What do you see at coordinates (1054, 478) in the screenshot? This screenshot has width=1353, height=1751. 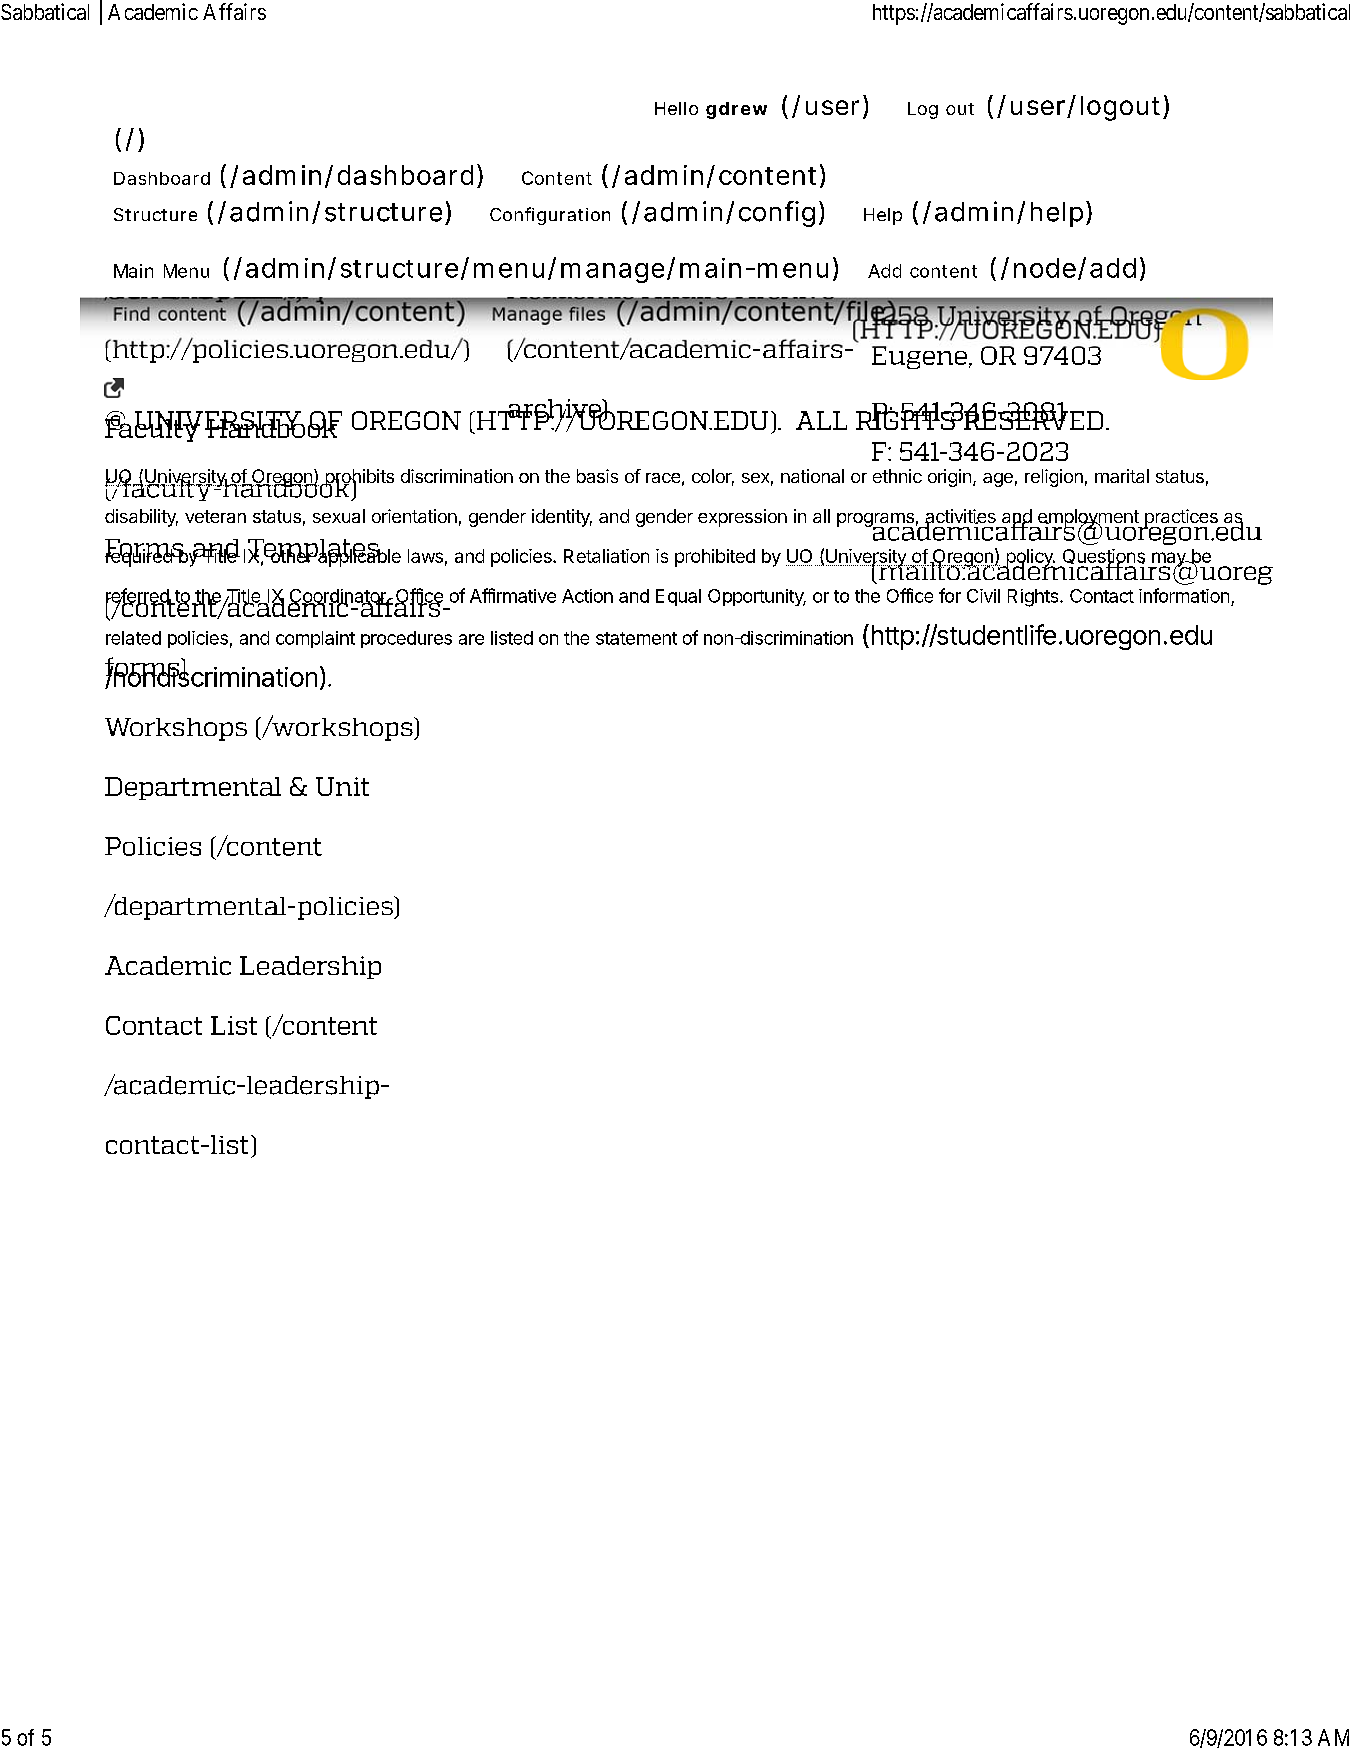 I see `religion` at bounding box center [1054, 478].
